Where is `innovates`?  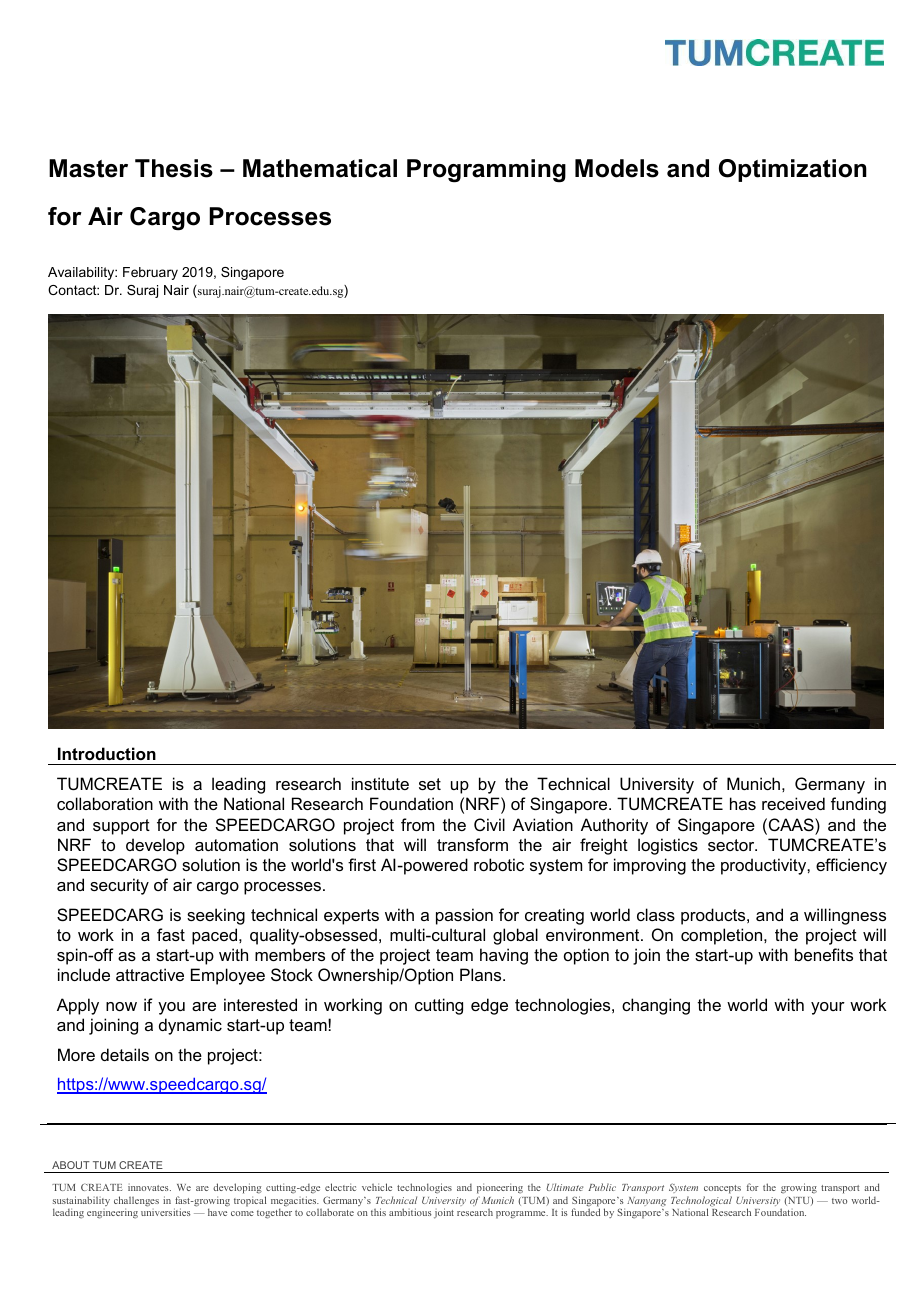
innovates is located at coordinates (149, 1187).
